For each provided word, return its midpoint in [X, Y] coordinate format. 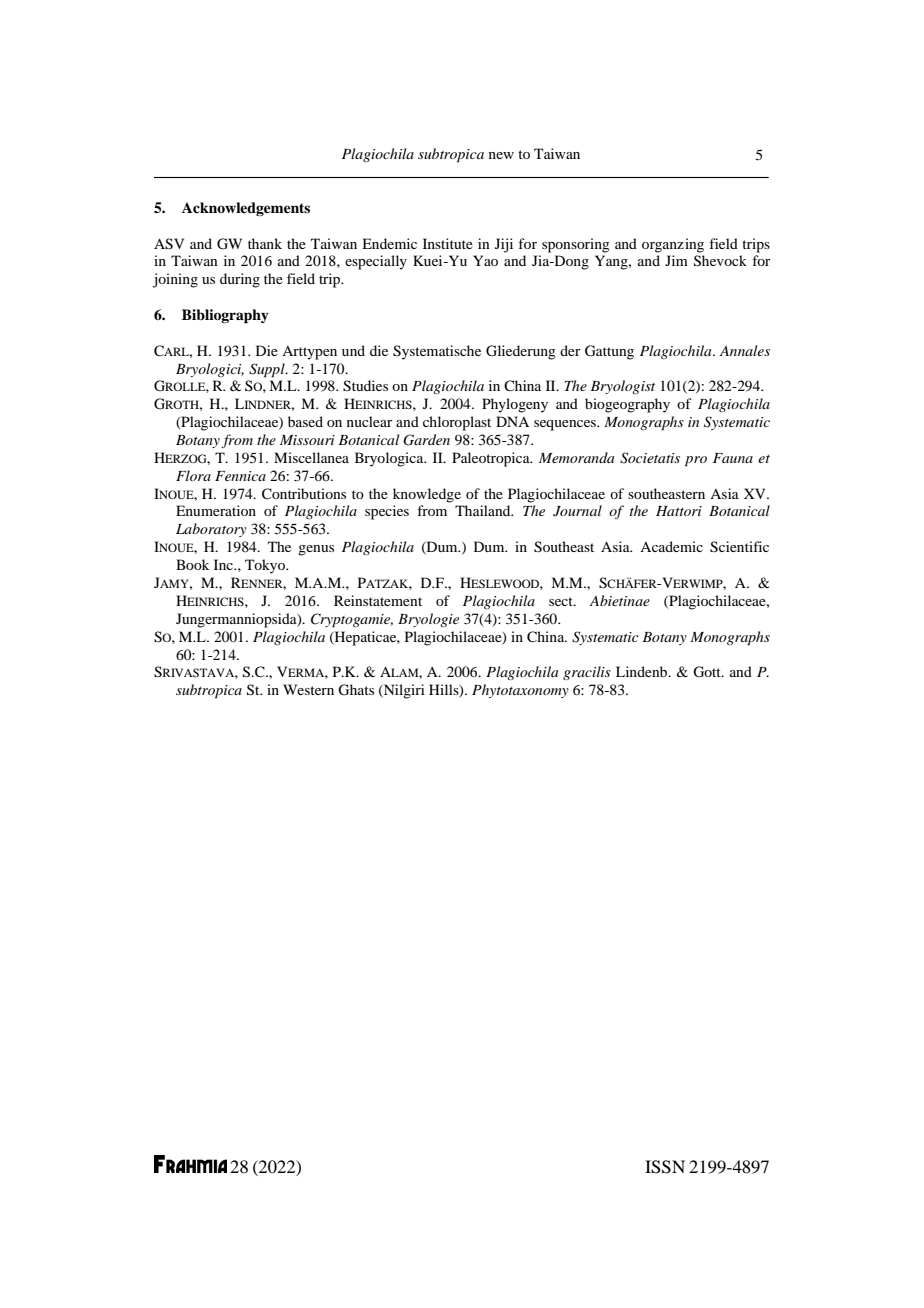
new [501, 155]
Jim [676, 260]
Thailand [484, 510]
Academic [671, 546]
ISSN [665, 1167]
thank [265, 243]
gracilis [587, 673]
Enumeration [216, 510]
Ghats [356, 690]
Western [308, 689]
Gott [708, 672]
